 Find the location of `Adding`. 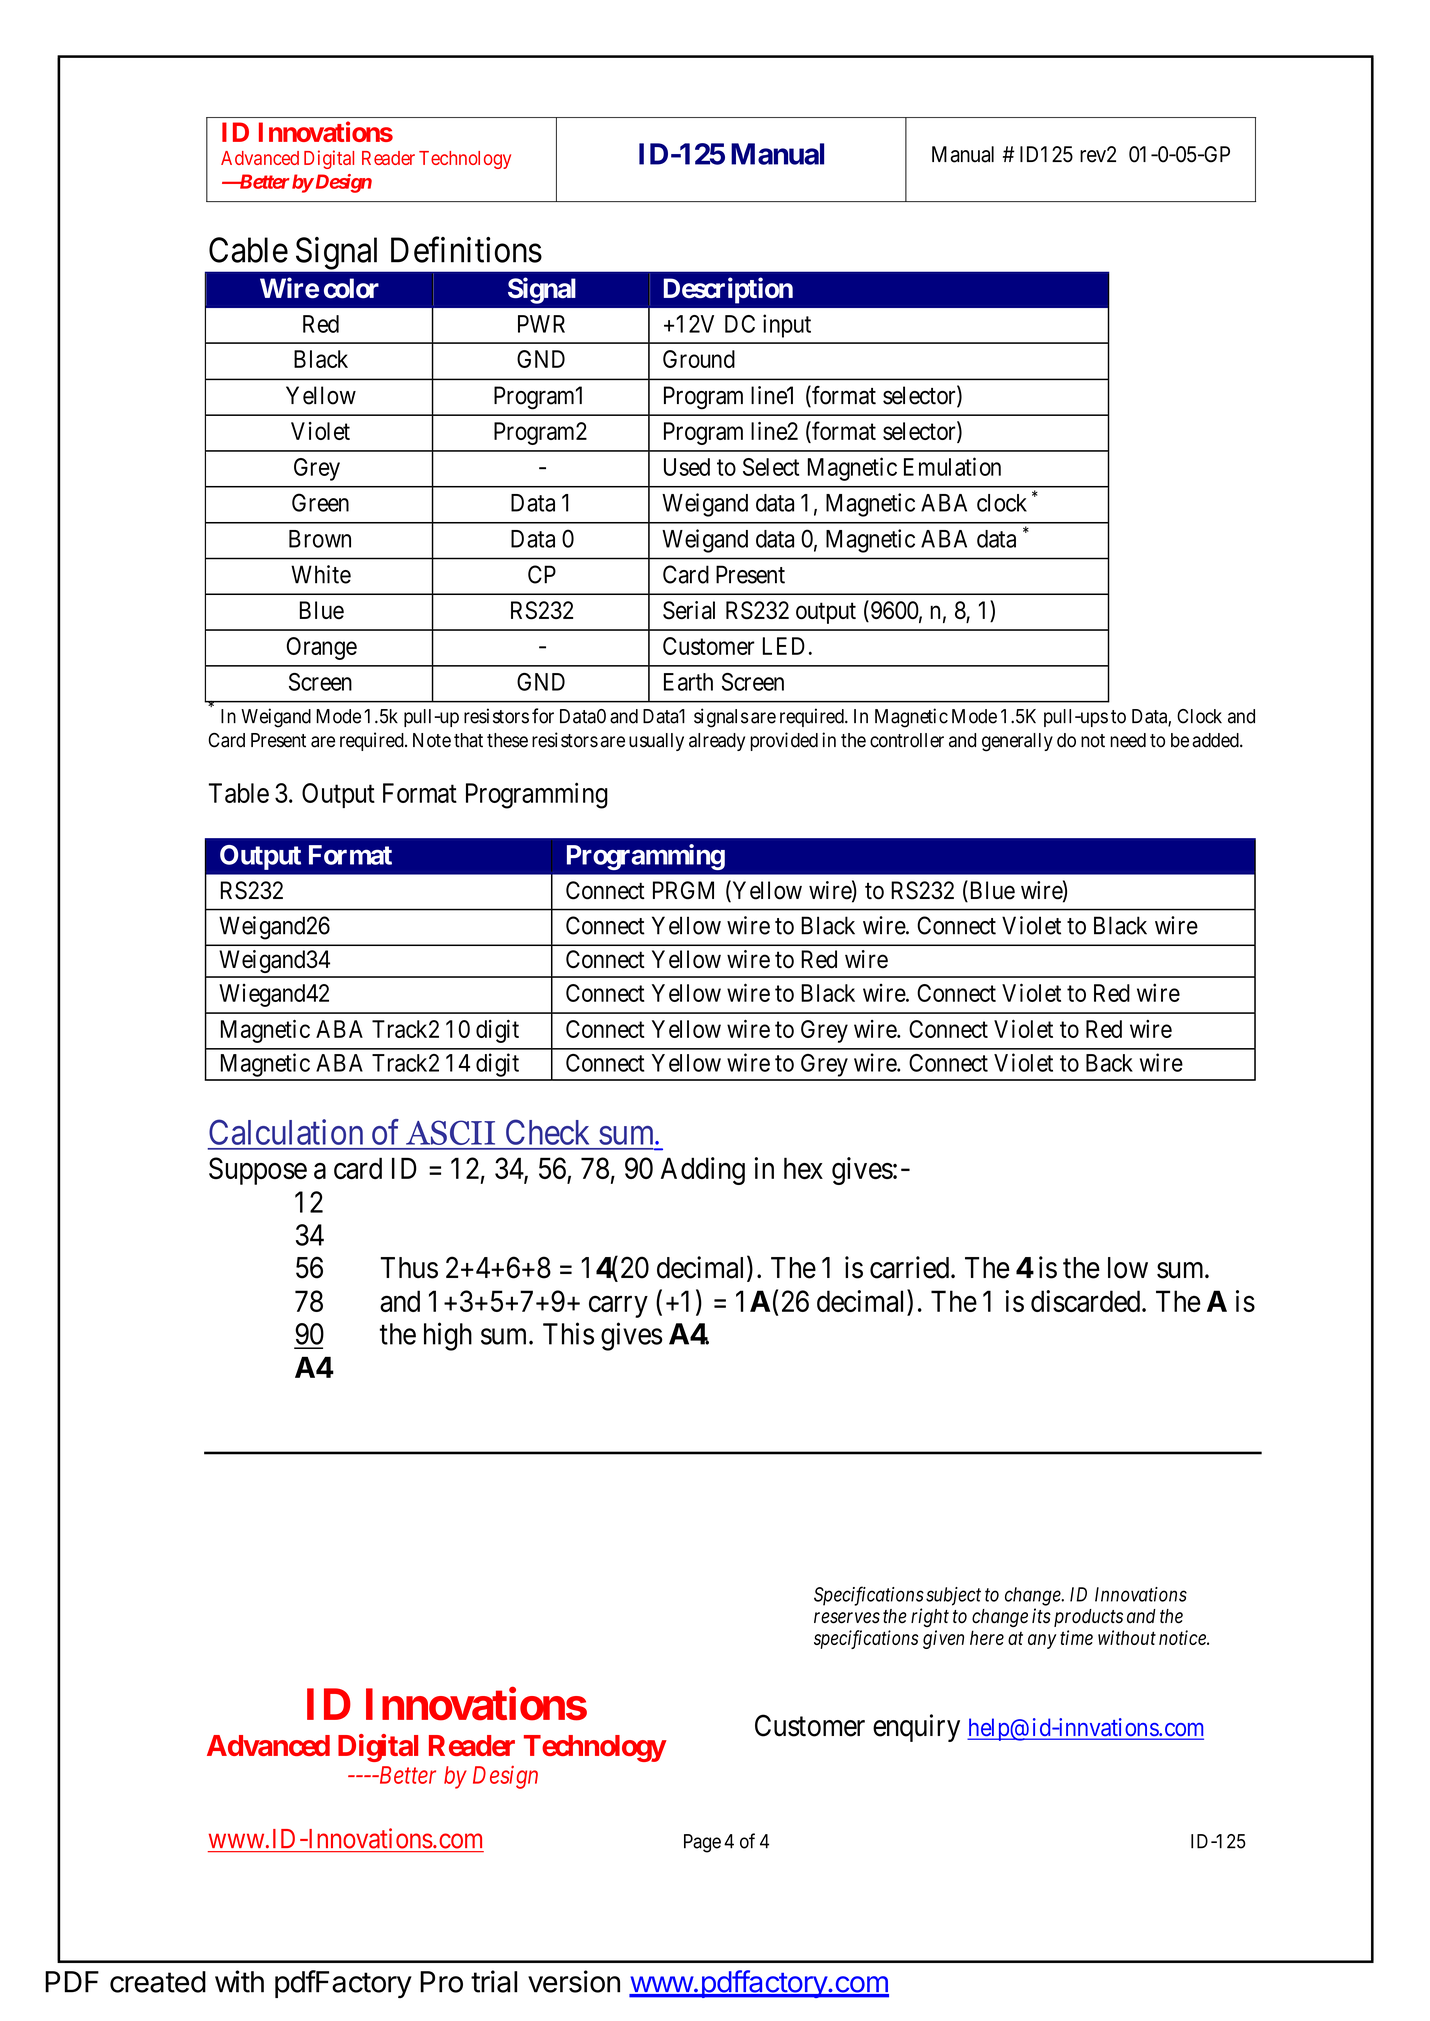

Adding is located at coordinates (703, 1171).
